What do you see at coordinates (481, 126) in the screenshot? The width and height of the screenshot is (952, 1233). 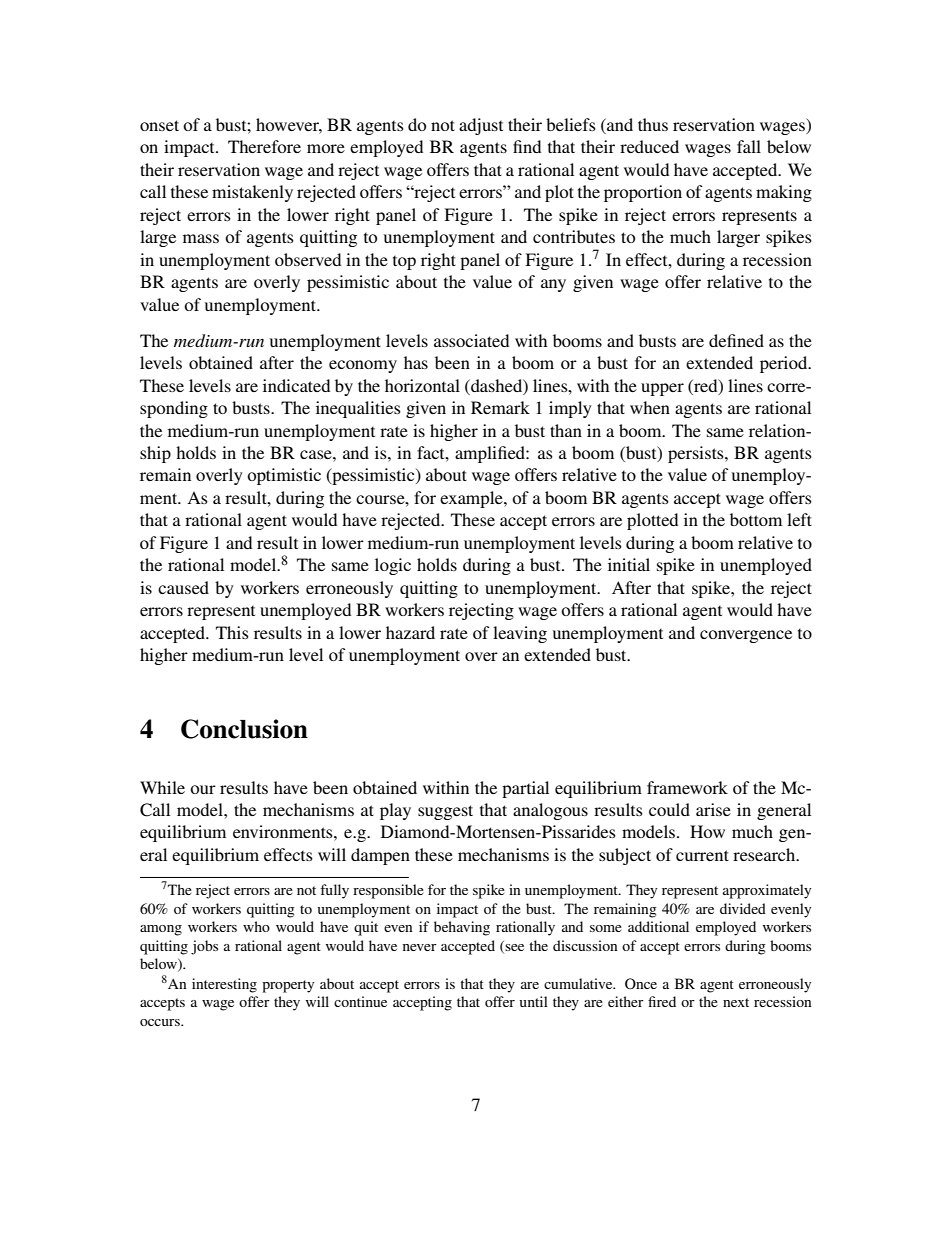 I see `adjust` at bounding box center [481, 126].
